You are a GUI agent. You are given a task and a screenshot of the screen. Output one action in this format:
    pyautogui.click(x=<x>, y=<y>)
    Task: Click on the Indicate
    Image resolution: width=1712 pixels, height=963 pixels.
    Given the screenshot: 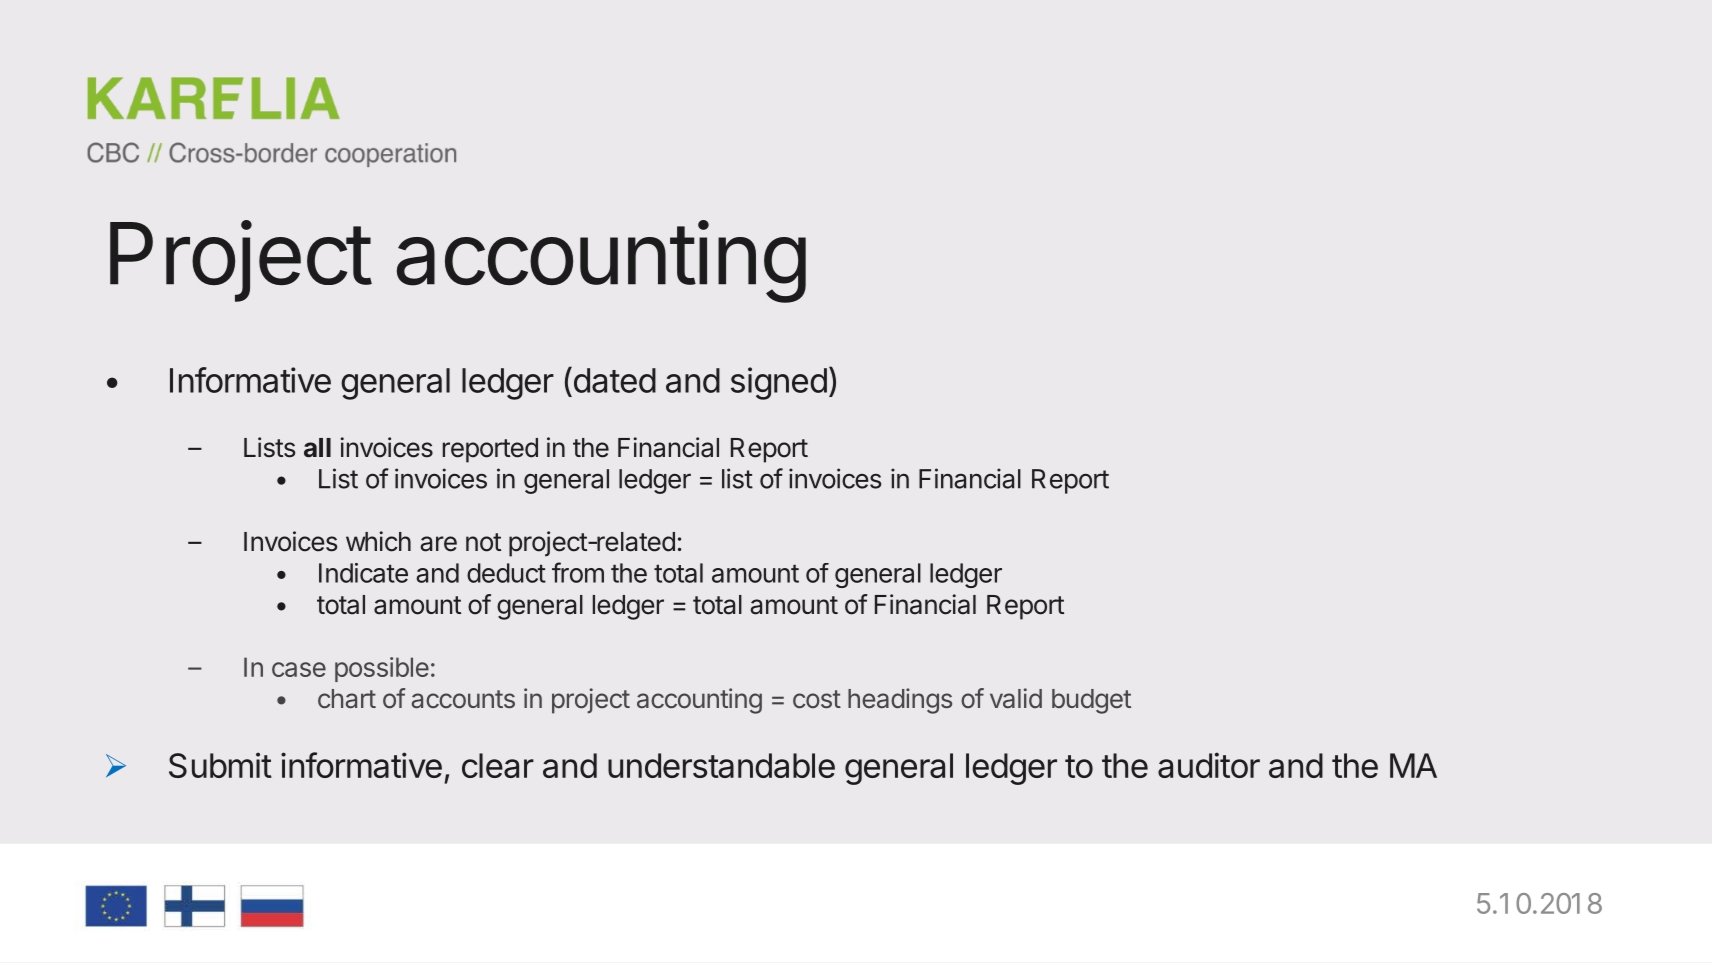 What is the action you would take?
    pyautogui.click(x=363, y=573)
